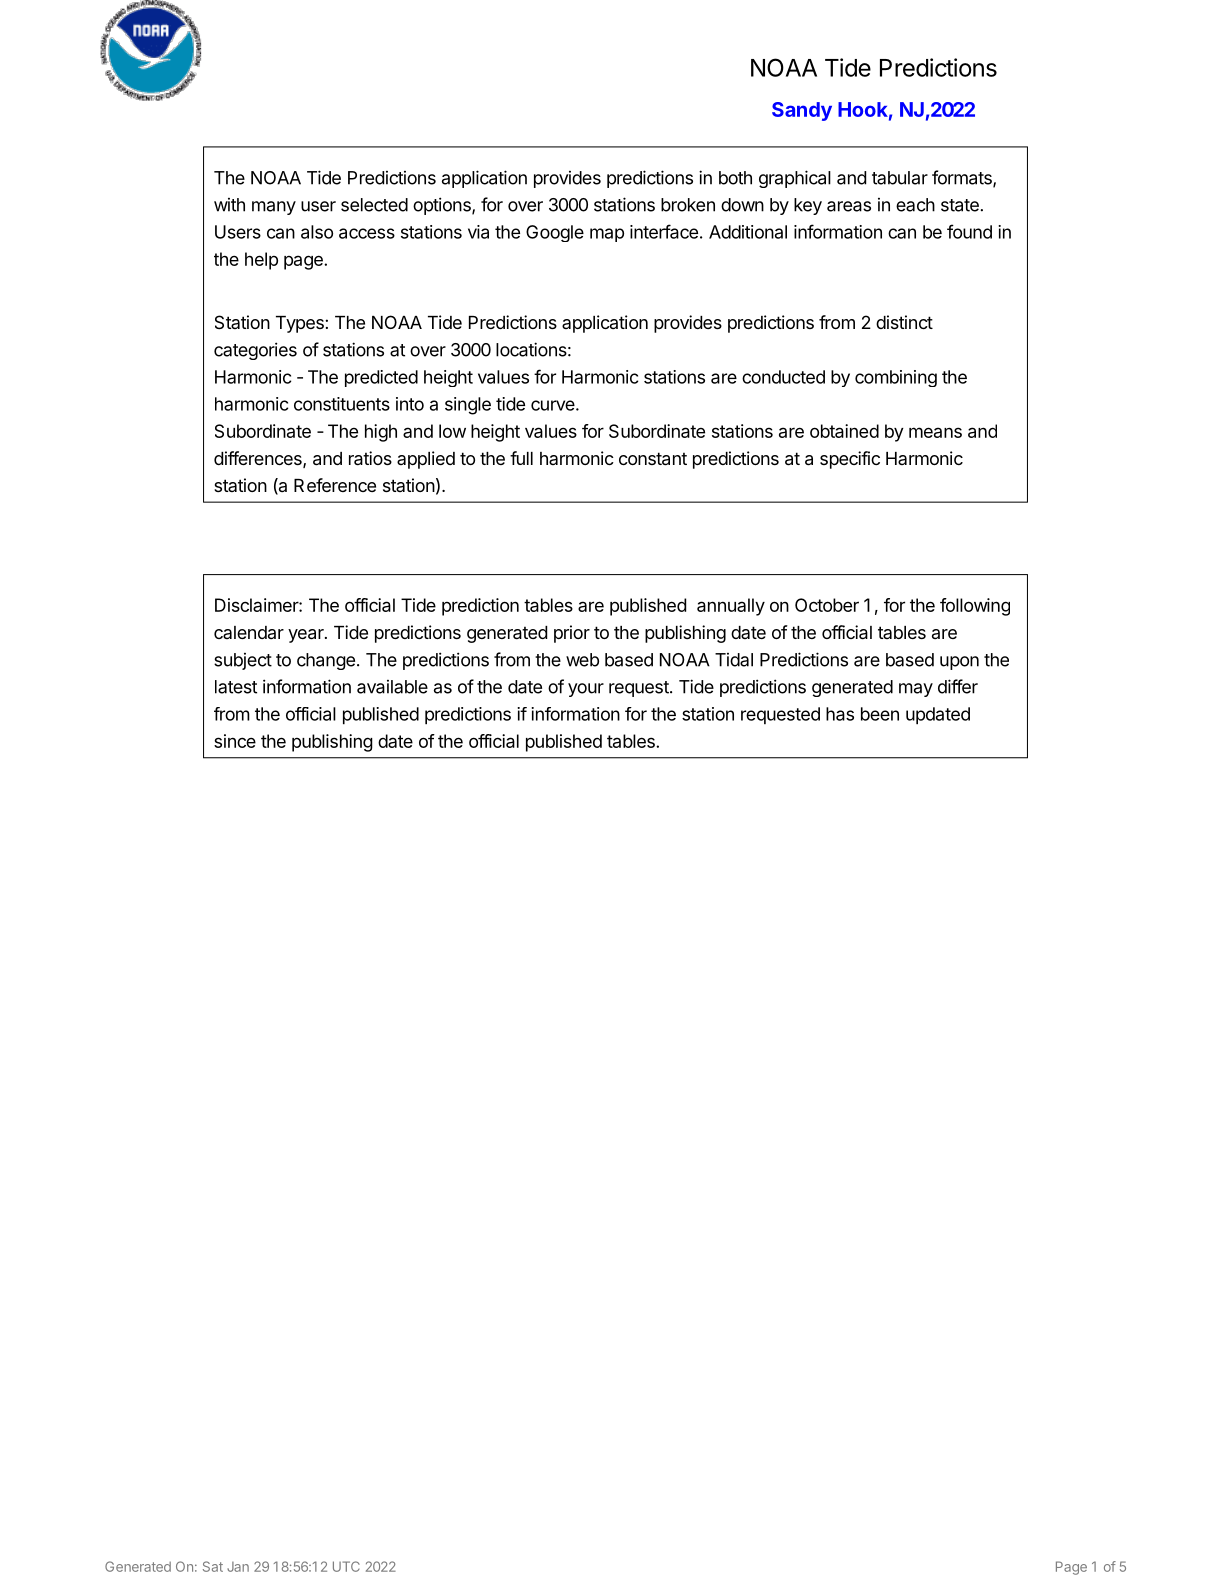 This screenshot has width=1231, height=1594. What do you see at coordinates (346, 1566) in the screenshot?
I see `UTC` at bounding box center [346, 1566].
